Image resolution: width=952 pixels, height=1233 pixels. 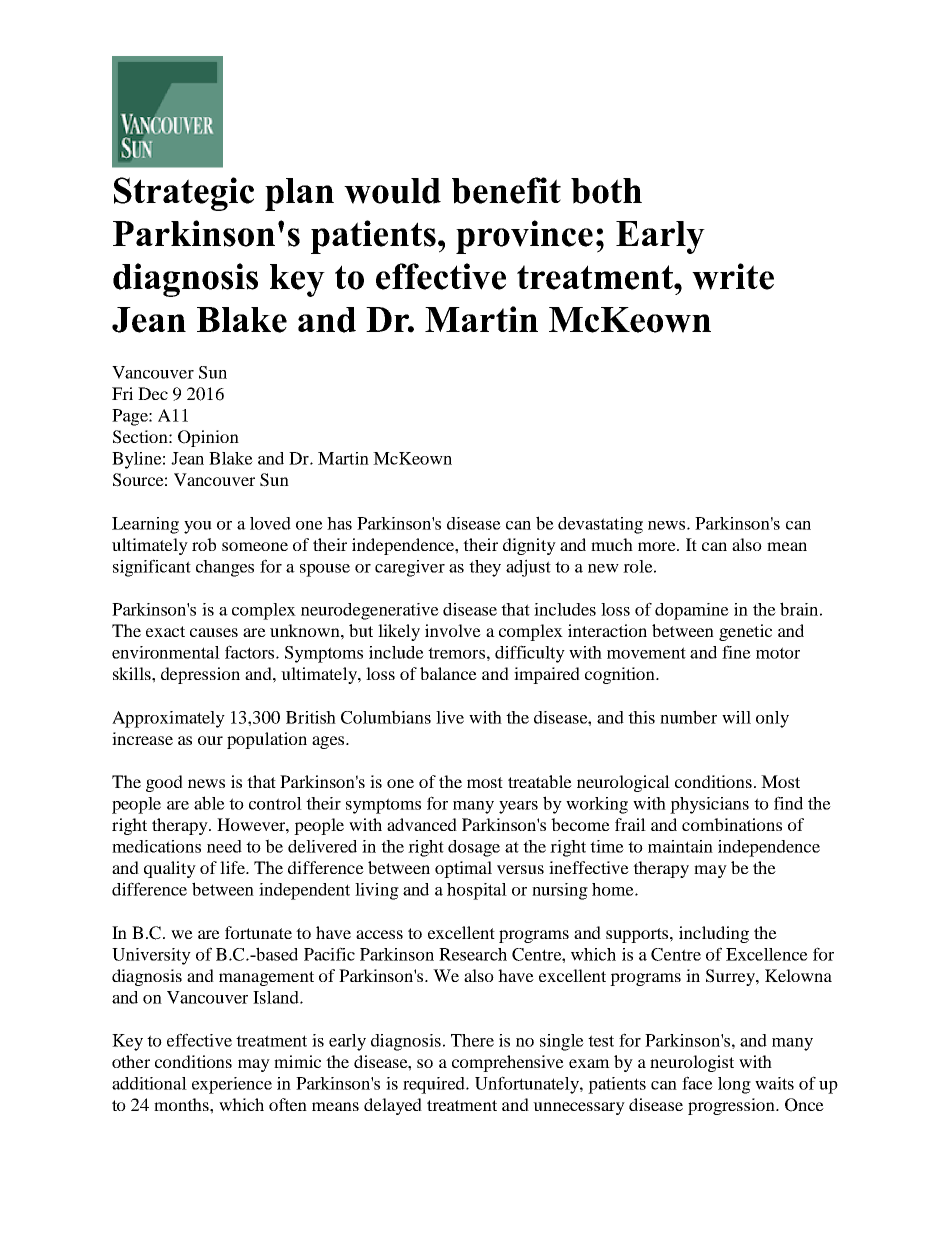 What do you see at coordinates (184, 194) in the page?
I see `Strategic` at bounding box center [184, 194].
